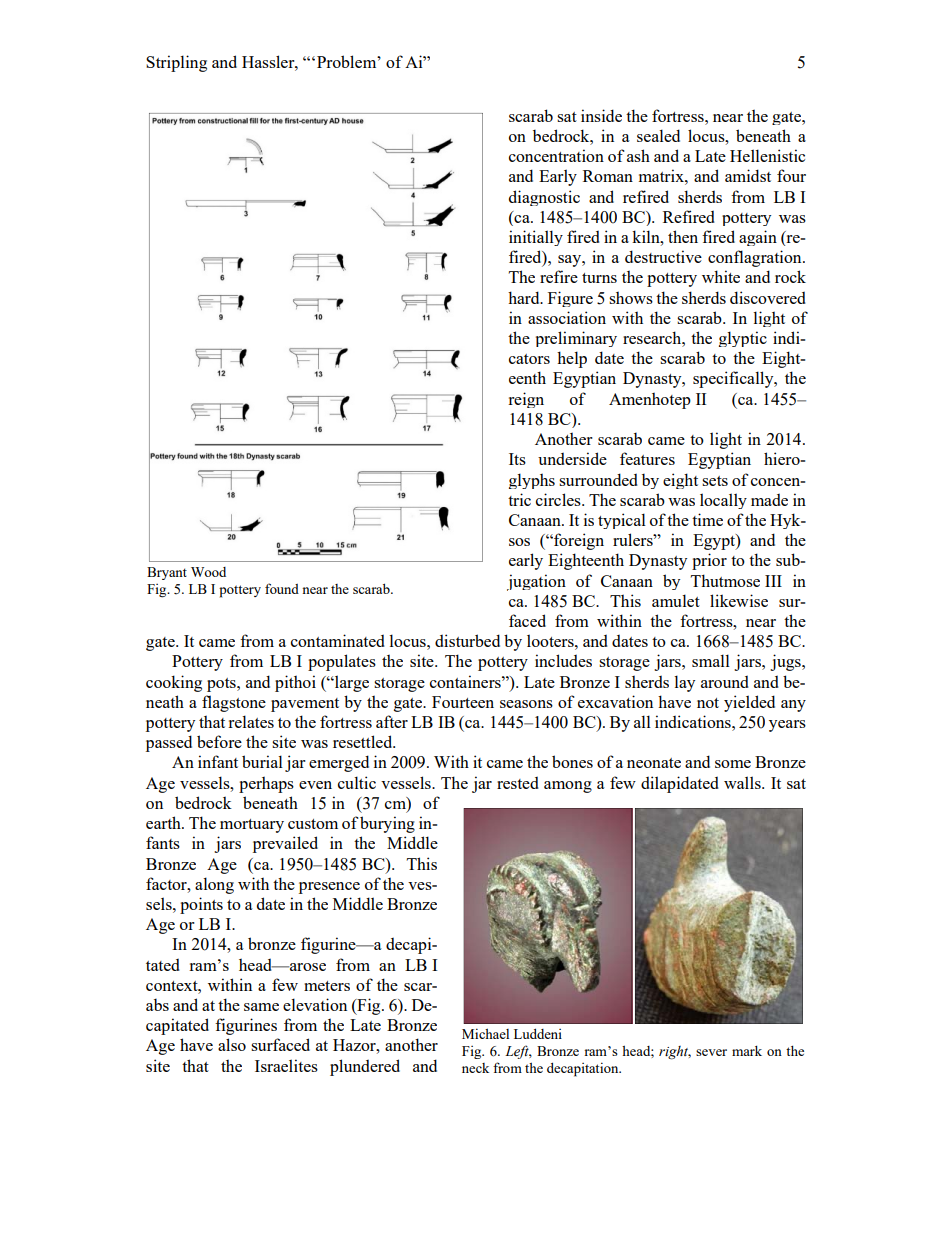 This screenshot has height=1233, width=952. Describe the element at coordinates (232, 1044) in the screenshot. I see `also` at that location.
